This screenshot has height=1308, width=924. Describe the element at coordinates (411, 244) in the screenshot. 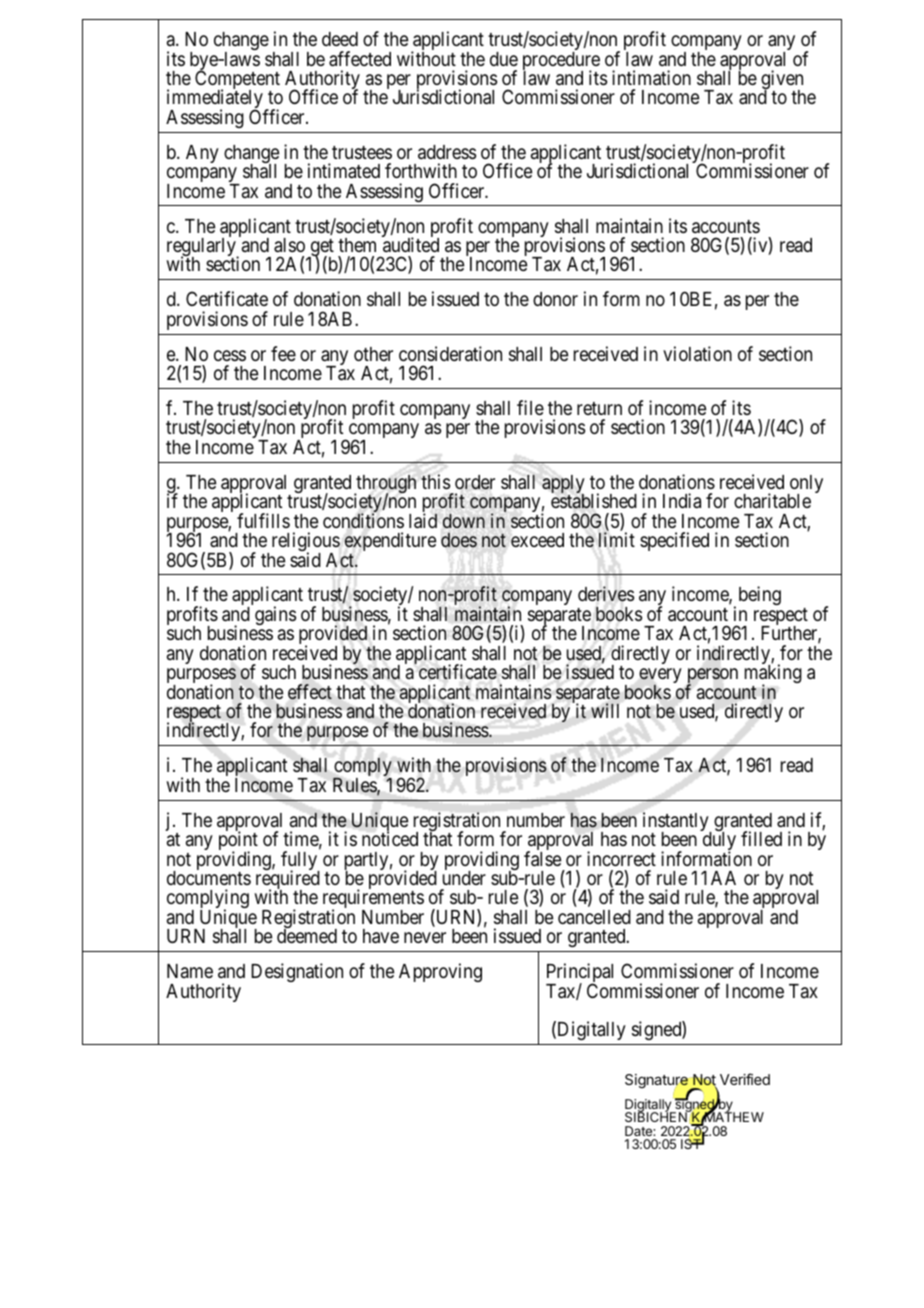

I see `audited` at that location.
